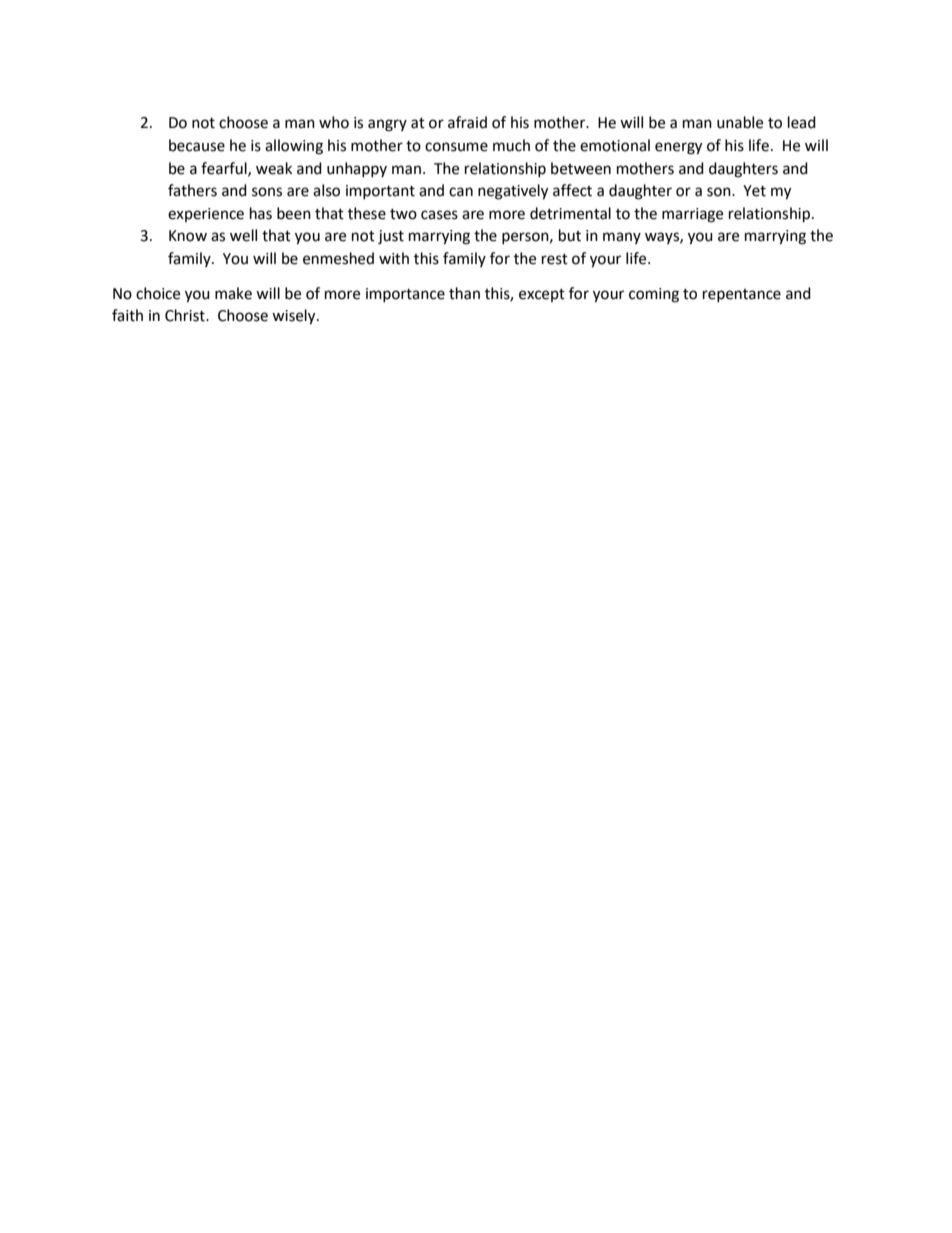 This screenshot has width=952, height=1233. What do you see at coordinates (740, 122) in the screenshot?
I see `unable` at bounding box center [740, 122].
